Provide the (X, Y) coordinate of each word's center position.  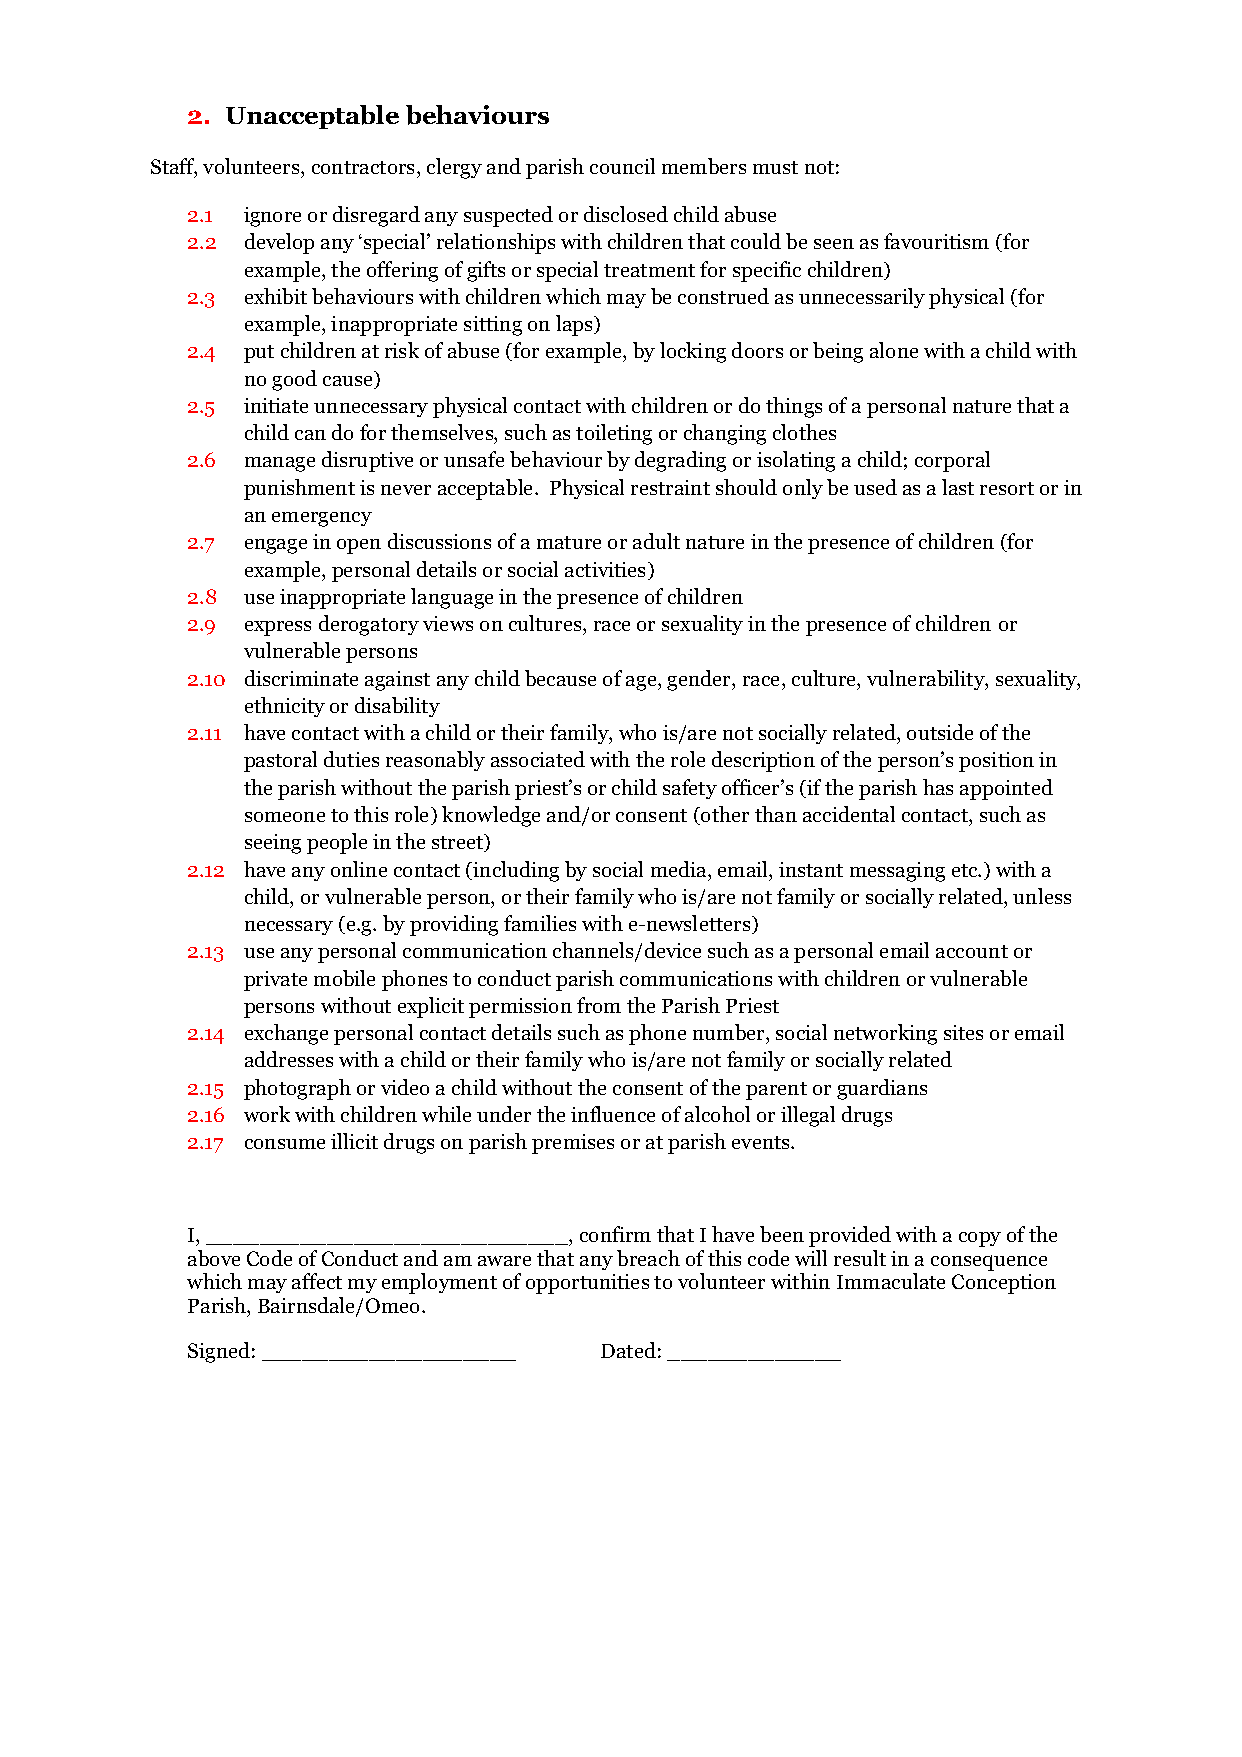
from (599, 1005)
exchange (286, 1034)
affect (317, 1281)
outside (940, 732)
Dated (628, 1350)
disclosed (626, 214)
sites (963, 1032)
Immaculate (891, 1281)
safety (690, 789)
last (958, 487)
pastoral (280, 761)
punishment (299, 489)
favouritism (936, 241)
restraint (670, 487)
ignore (272, 217)
